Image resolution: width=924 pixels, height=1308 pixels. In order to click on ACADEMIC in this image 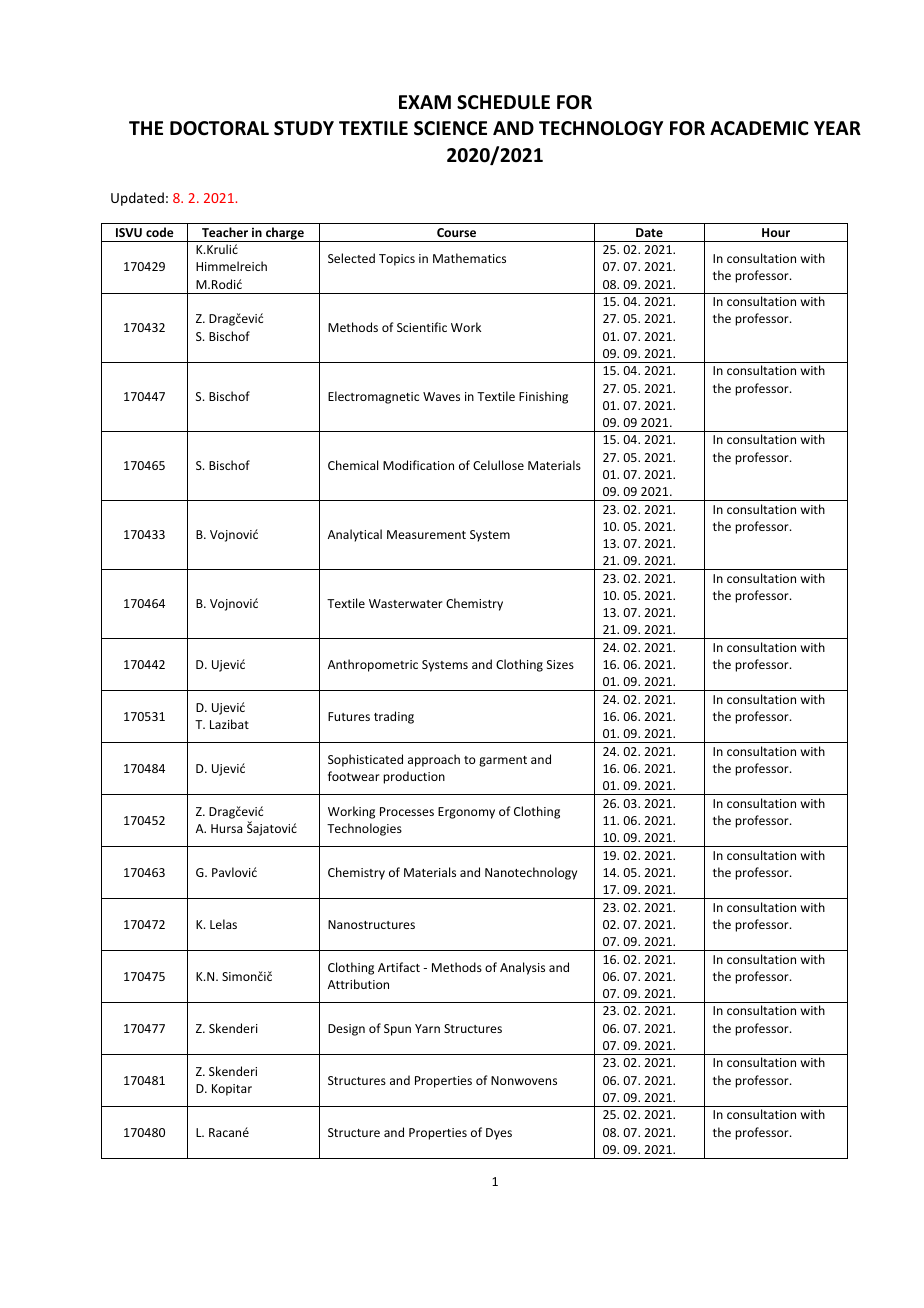, I will do `click(759, 128)`.
